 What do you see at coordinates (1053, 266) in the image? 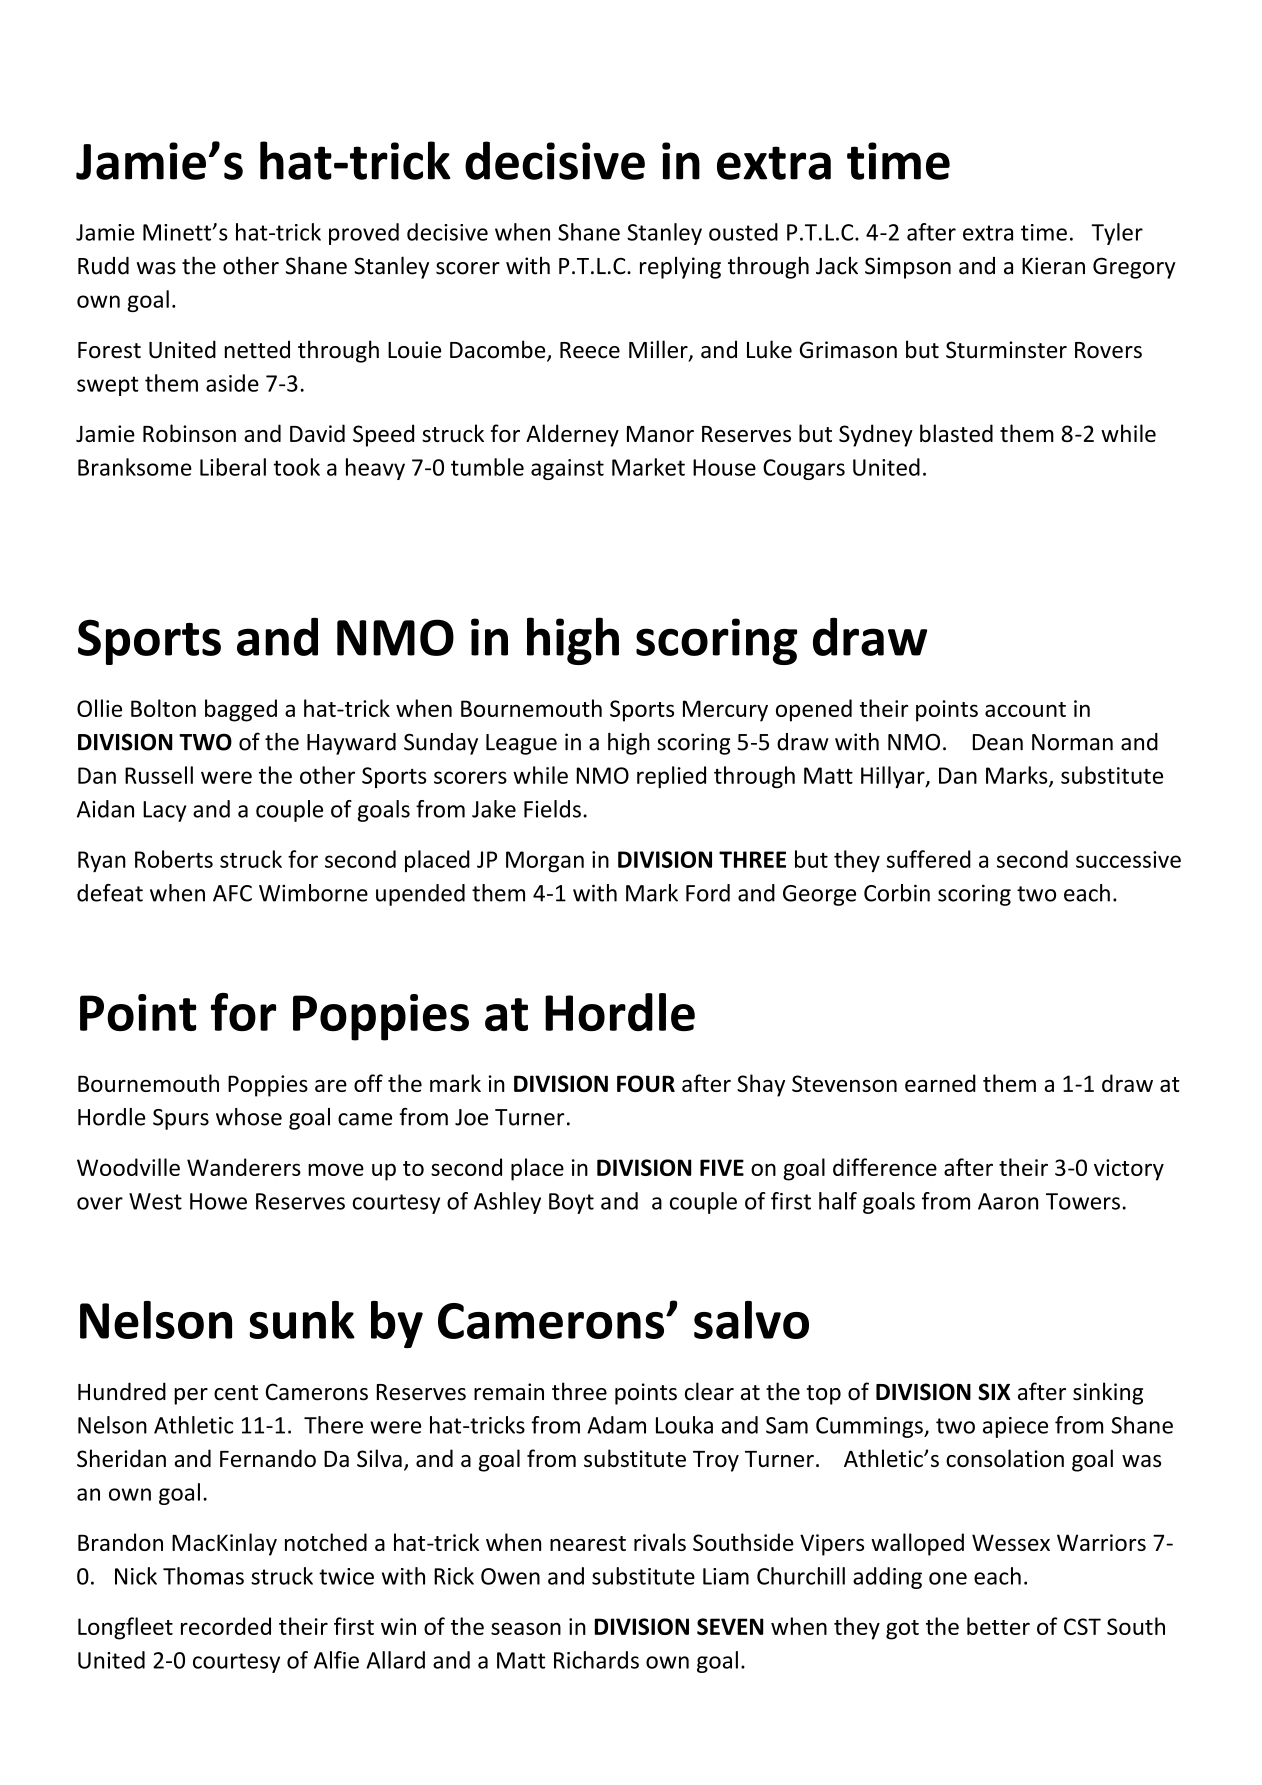
I see `Kieran` at bounding box center [1053, 266].
